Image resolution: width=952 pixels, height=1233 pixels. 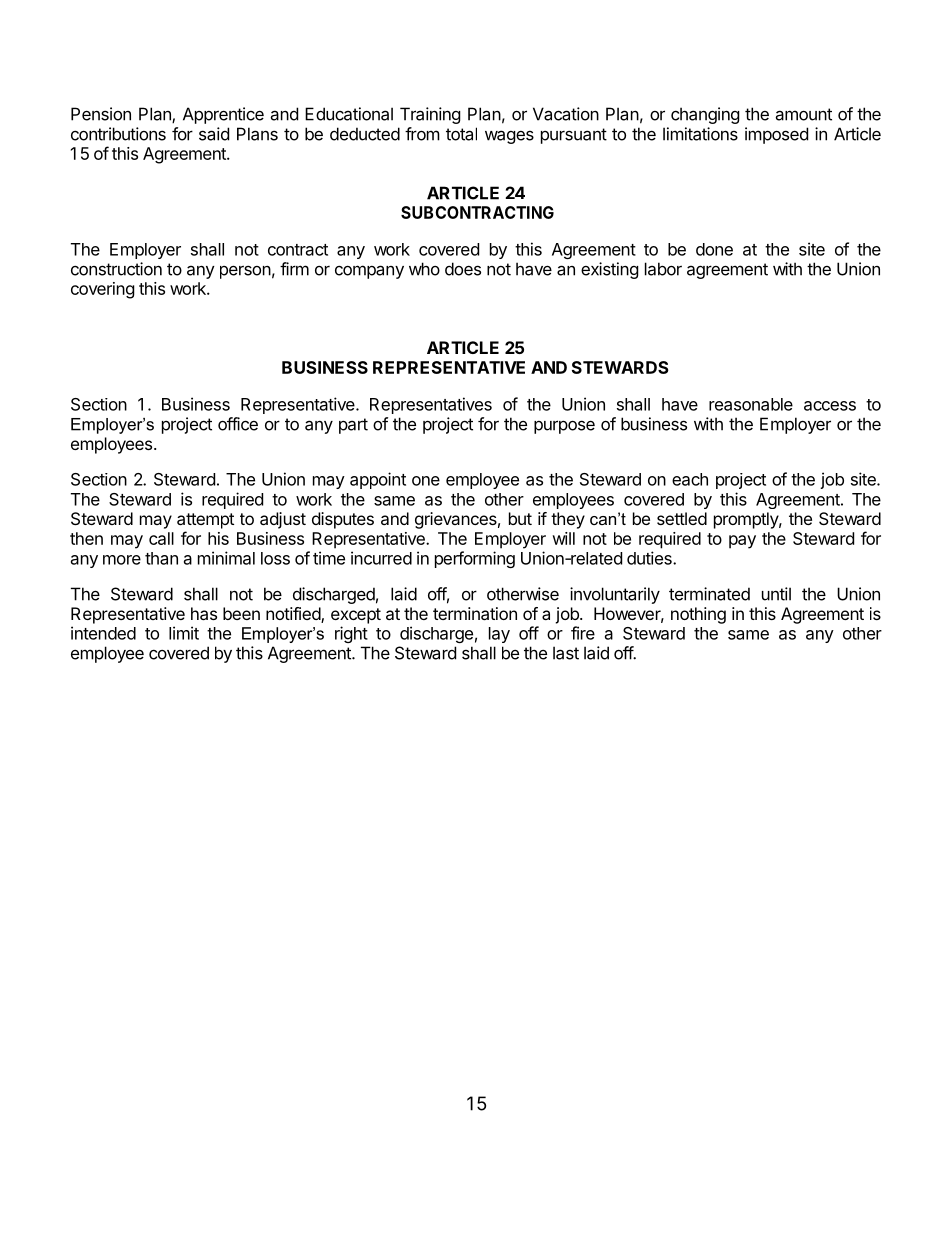 What do you see at coordinates (776, 135) in the document?
I see `imposed` at bounding box center [776, 135].
